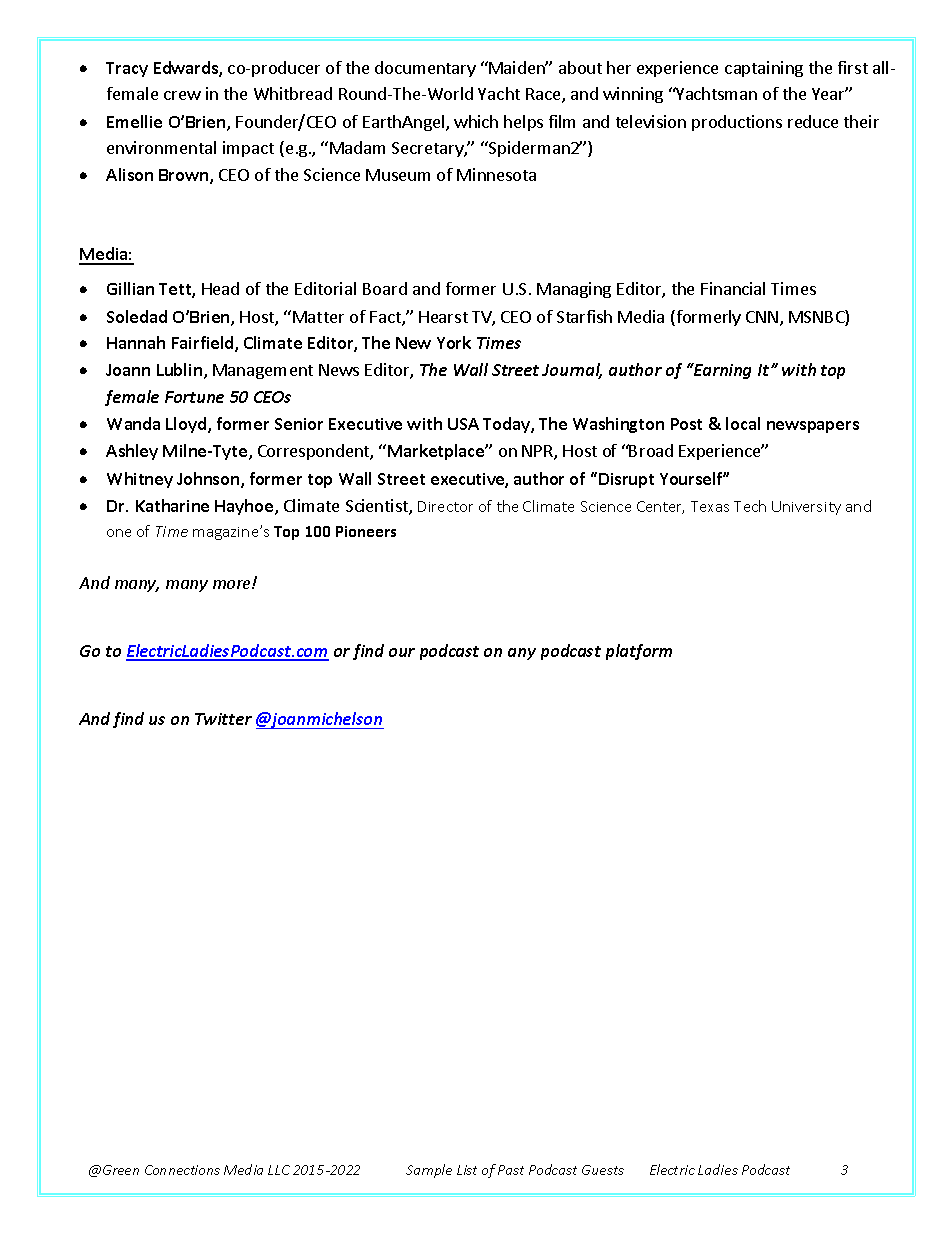 This document has height=1233, width=952. What do you see at coordinates (454, 342) in the document?
I see `York` at bounding box center [454, 342].
